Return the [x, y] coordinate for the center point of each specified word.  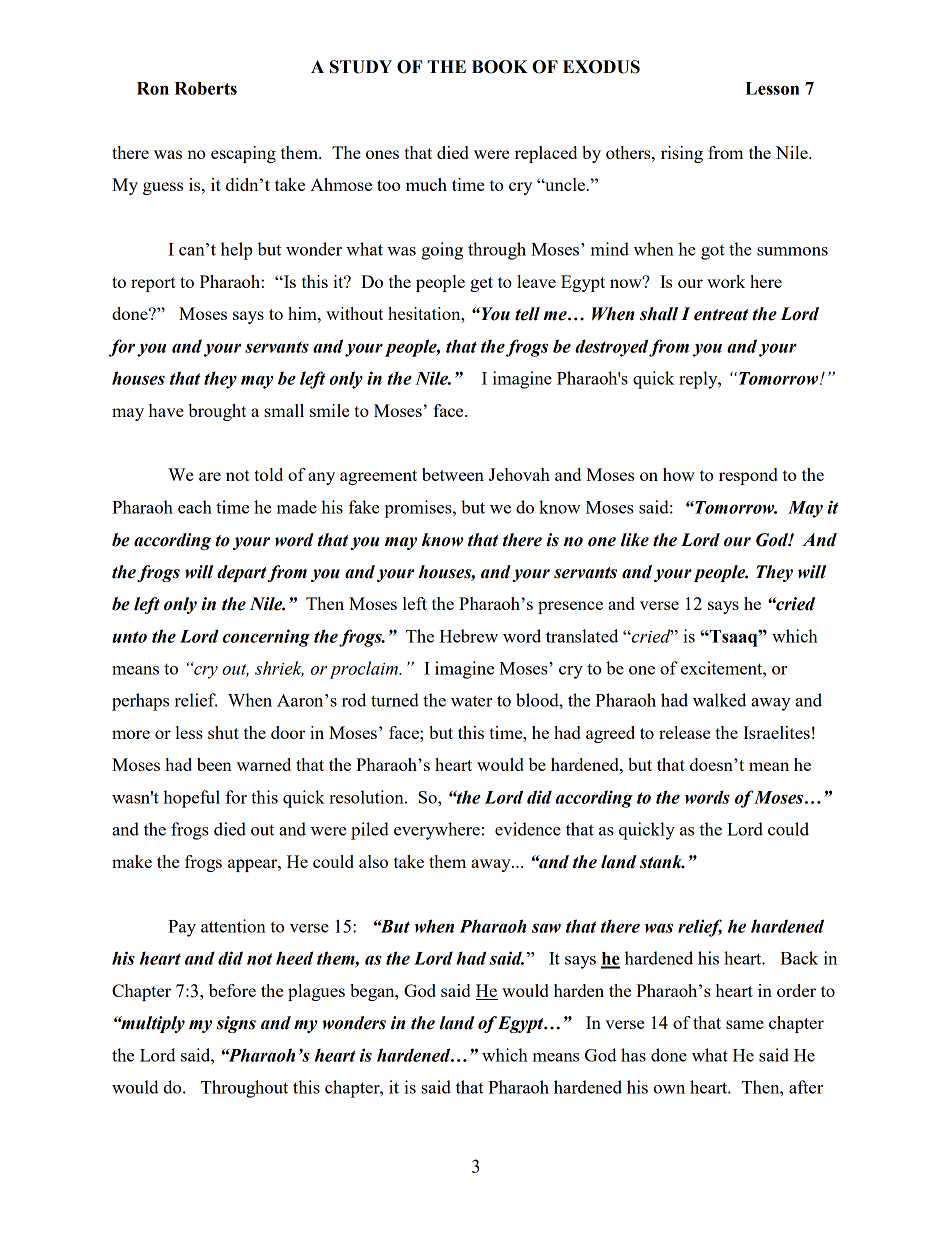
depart [242, 573]
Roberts [206, 88]
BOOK [500, 67]
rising [682, 154]
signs [236, 1024]
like [635, 540]
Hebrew [468, 636]
